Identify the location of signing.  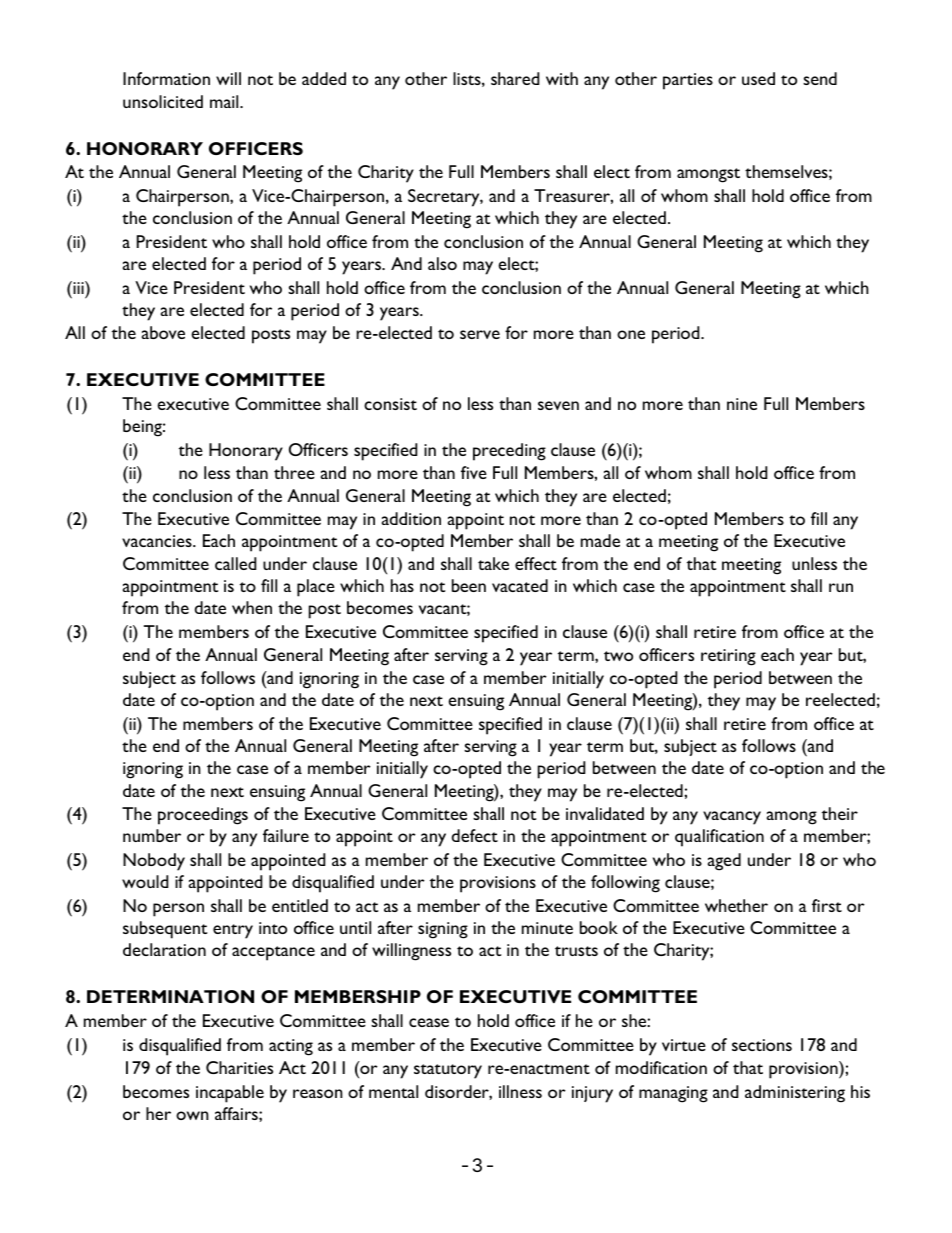
(443, 930).
